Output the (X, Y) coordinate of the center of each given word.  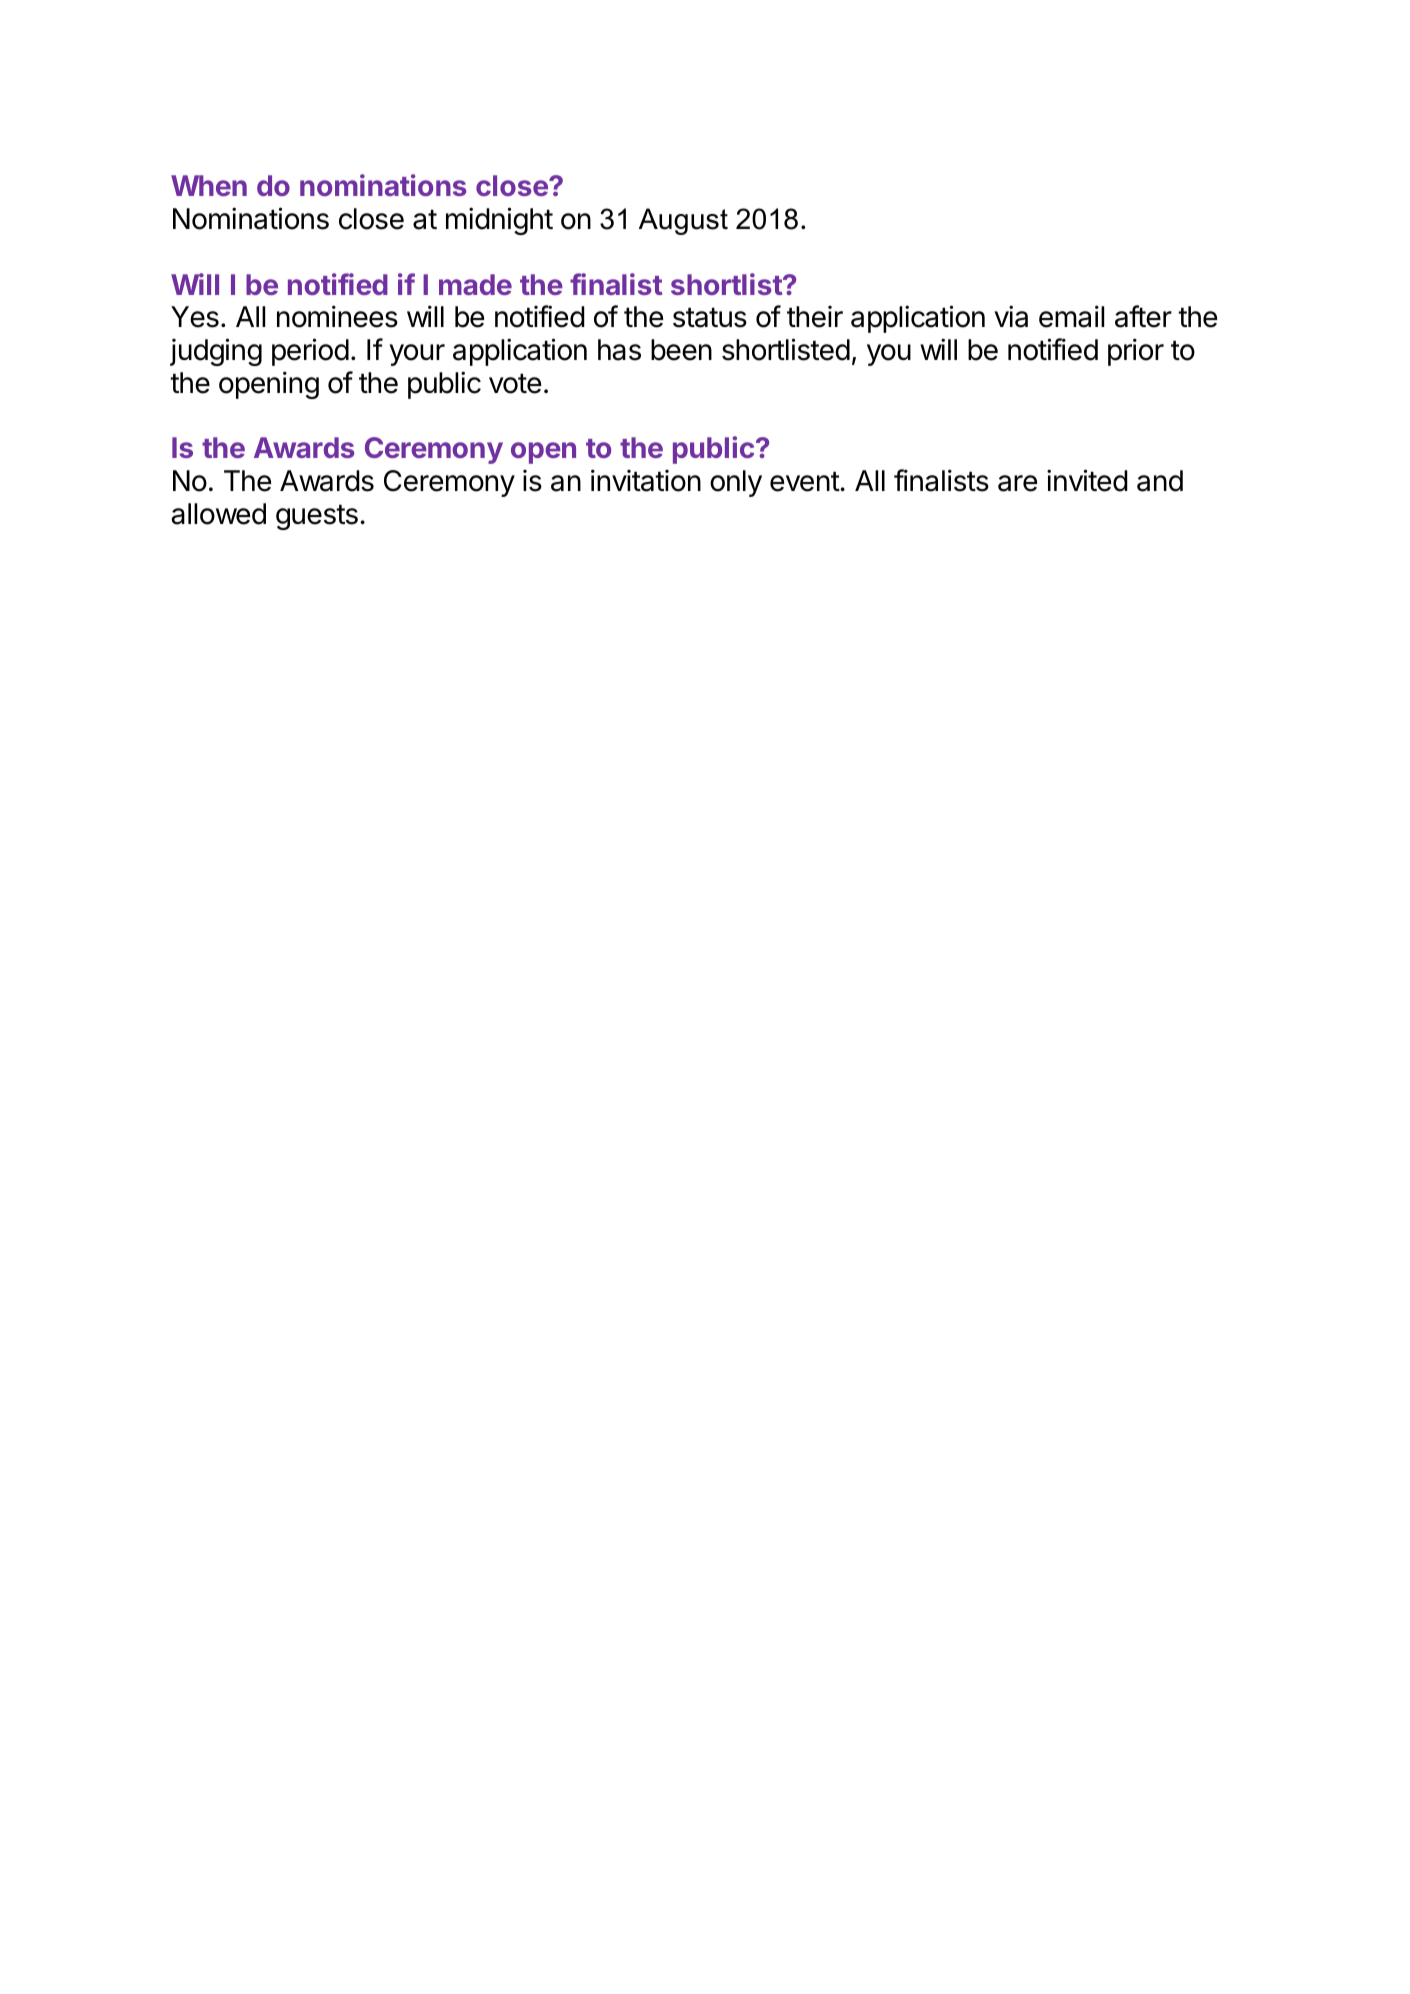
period (310, 352)
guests (317, 517)
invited (1087, 480)
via (1011, 316)
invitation (646, 480)
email (1071, 316)
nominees (337, 316)
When (209, 185)
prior (1136, 352)
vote (515, 383)
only (736, 483)
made (475, 284)
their (815, 317)
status (710, 317)
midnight (499, 221)
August (683, 221)
